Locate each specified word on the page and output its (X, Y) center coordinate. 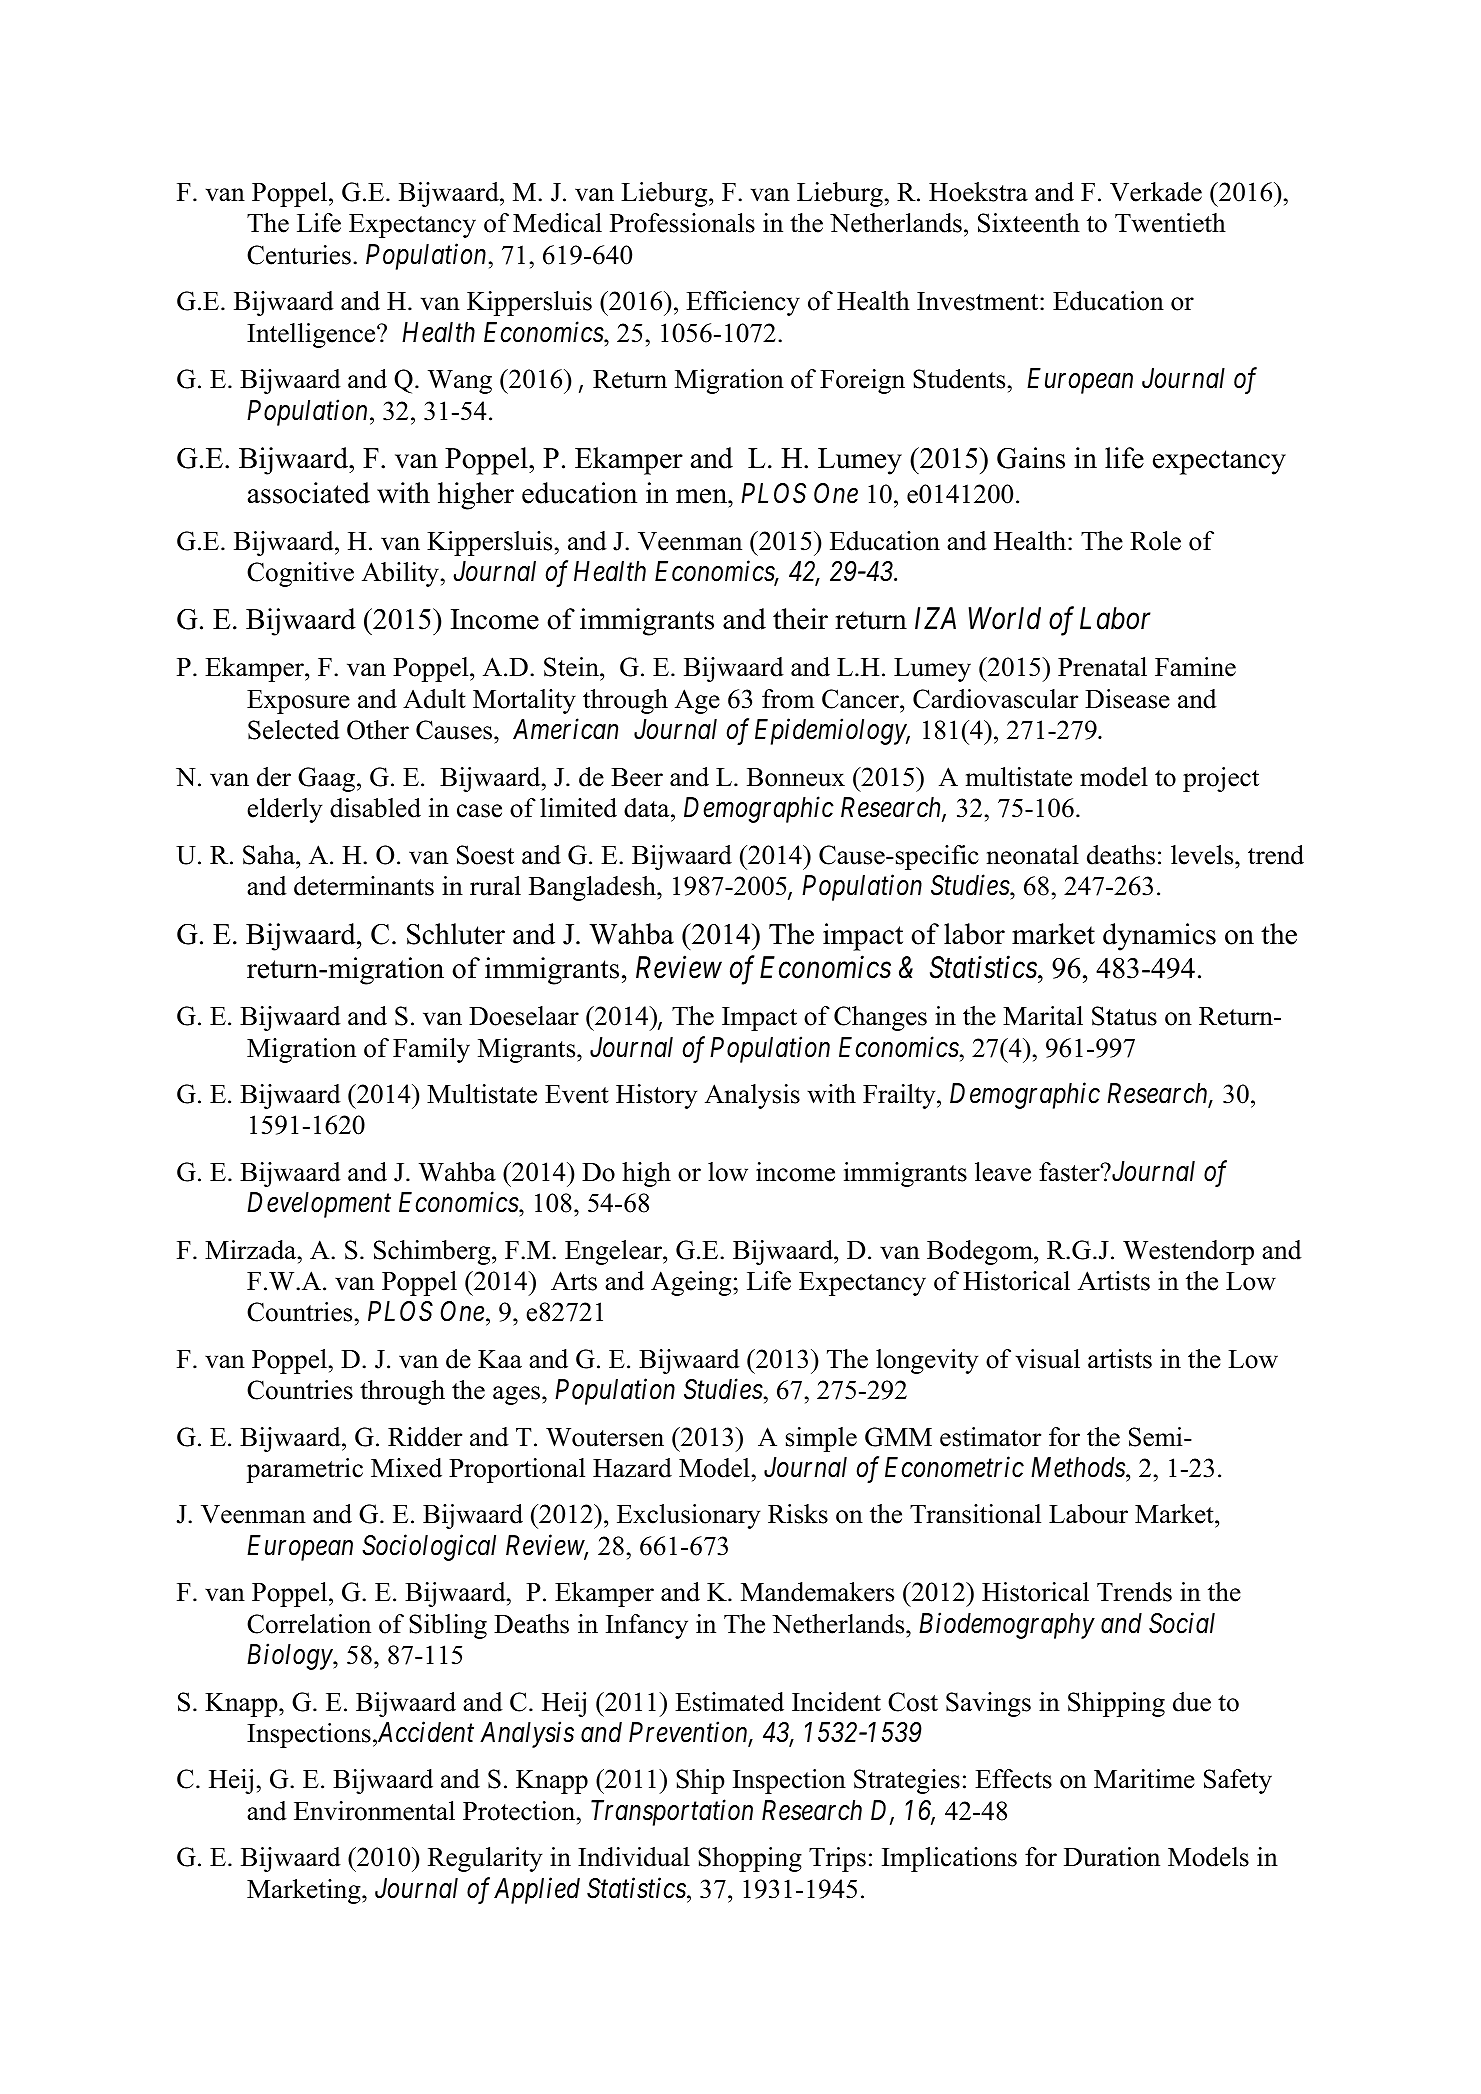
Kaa (500, 1359)
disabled (375, 808)
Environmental (374, 1811)
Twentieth (1170, 223)
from (788, 699)
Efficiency (743, 303)
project (1221, 779)
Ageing (692, 1283)
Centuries (299, 255)
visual (1048, 1359)
